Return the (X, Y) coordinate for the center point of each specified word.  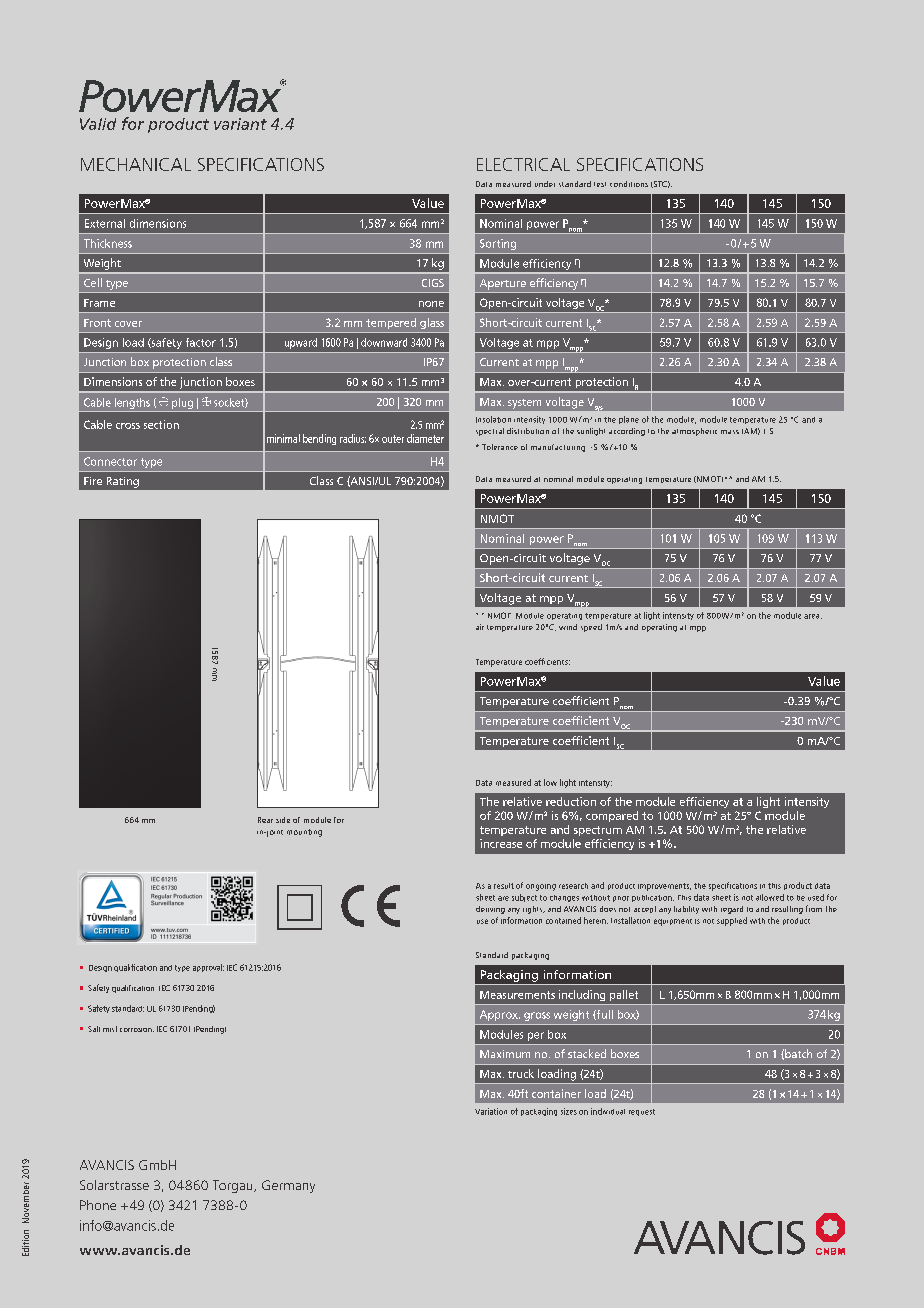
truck (521, 1073)
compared (612, 816)
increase (501, 843)
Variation (491, 1111)
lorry (512, 1018)
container (556, 1093)
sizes (569, 1111)
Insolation (493, 419)
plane (629, 420)
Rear (265, 820)
